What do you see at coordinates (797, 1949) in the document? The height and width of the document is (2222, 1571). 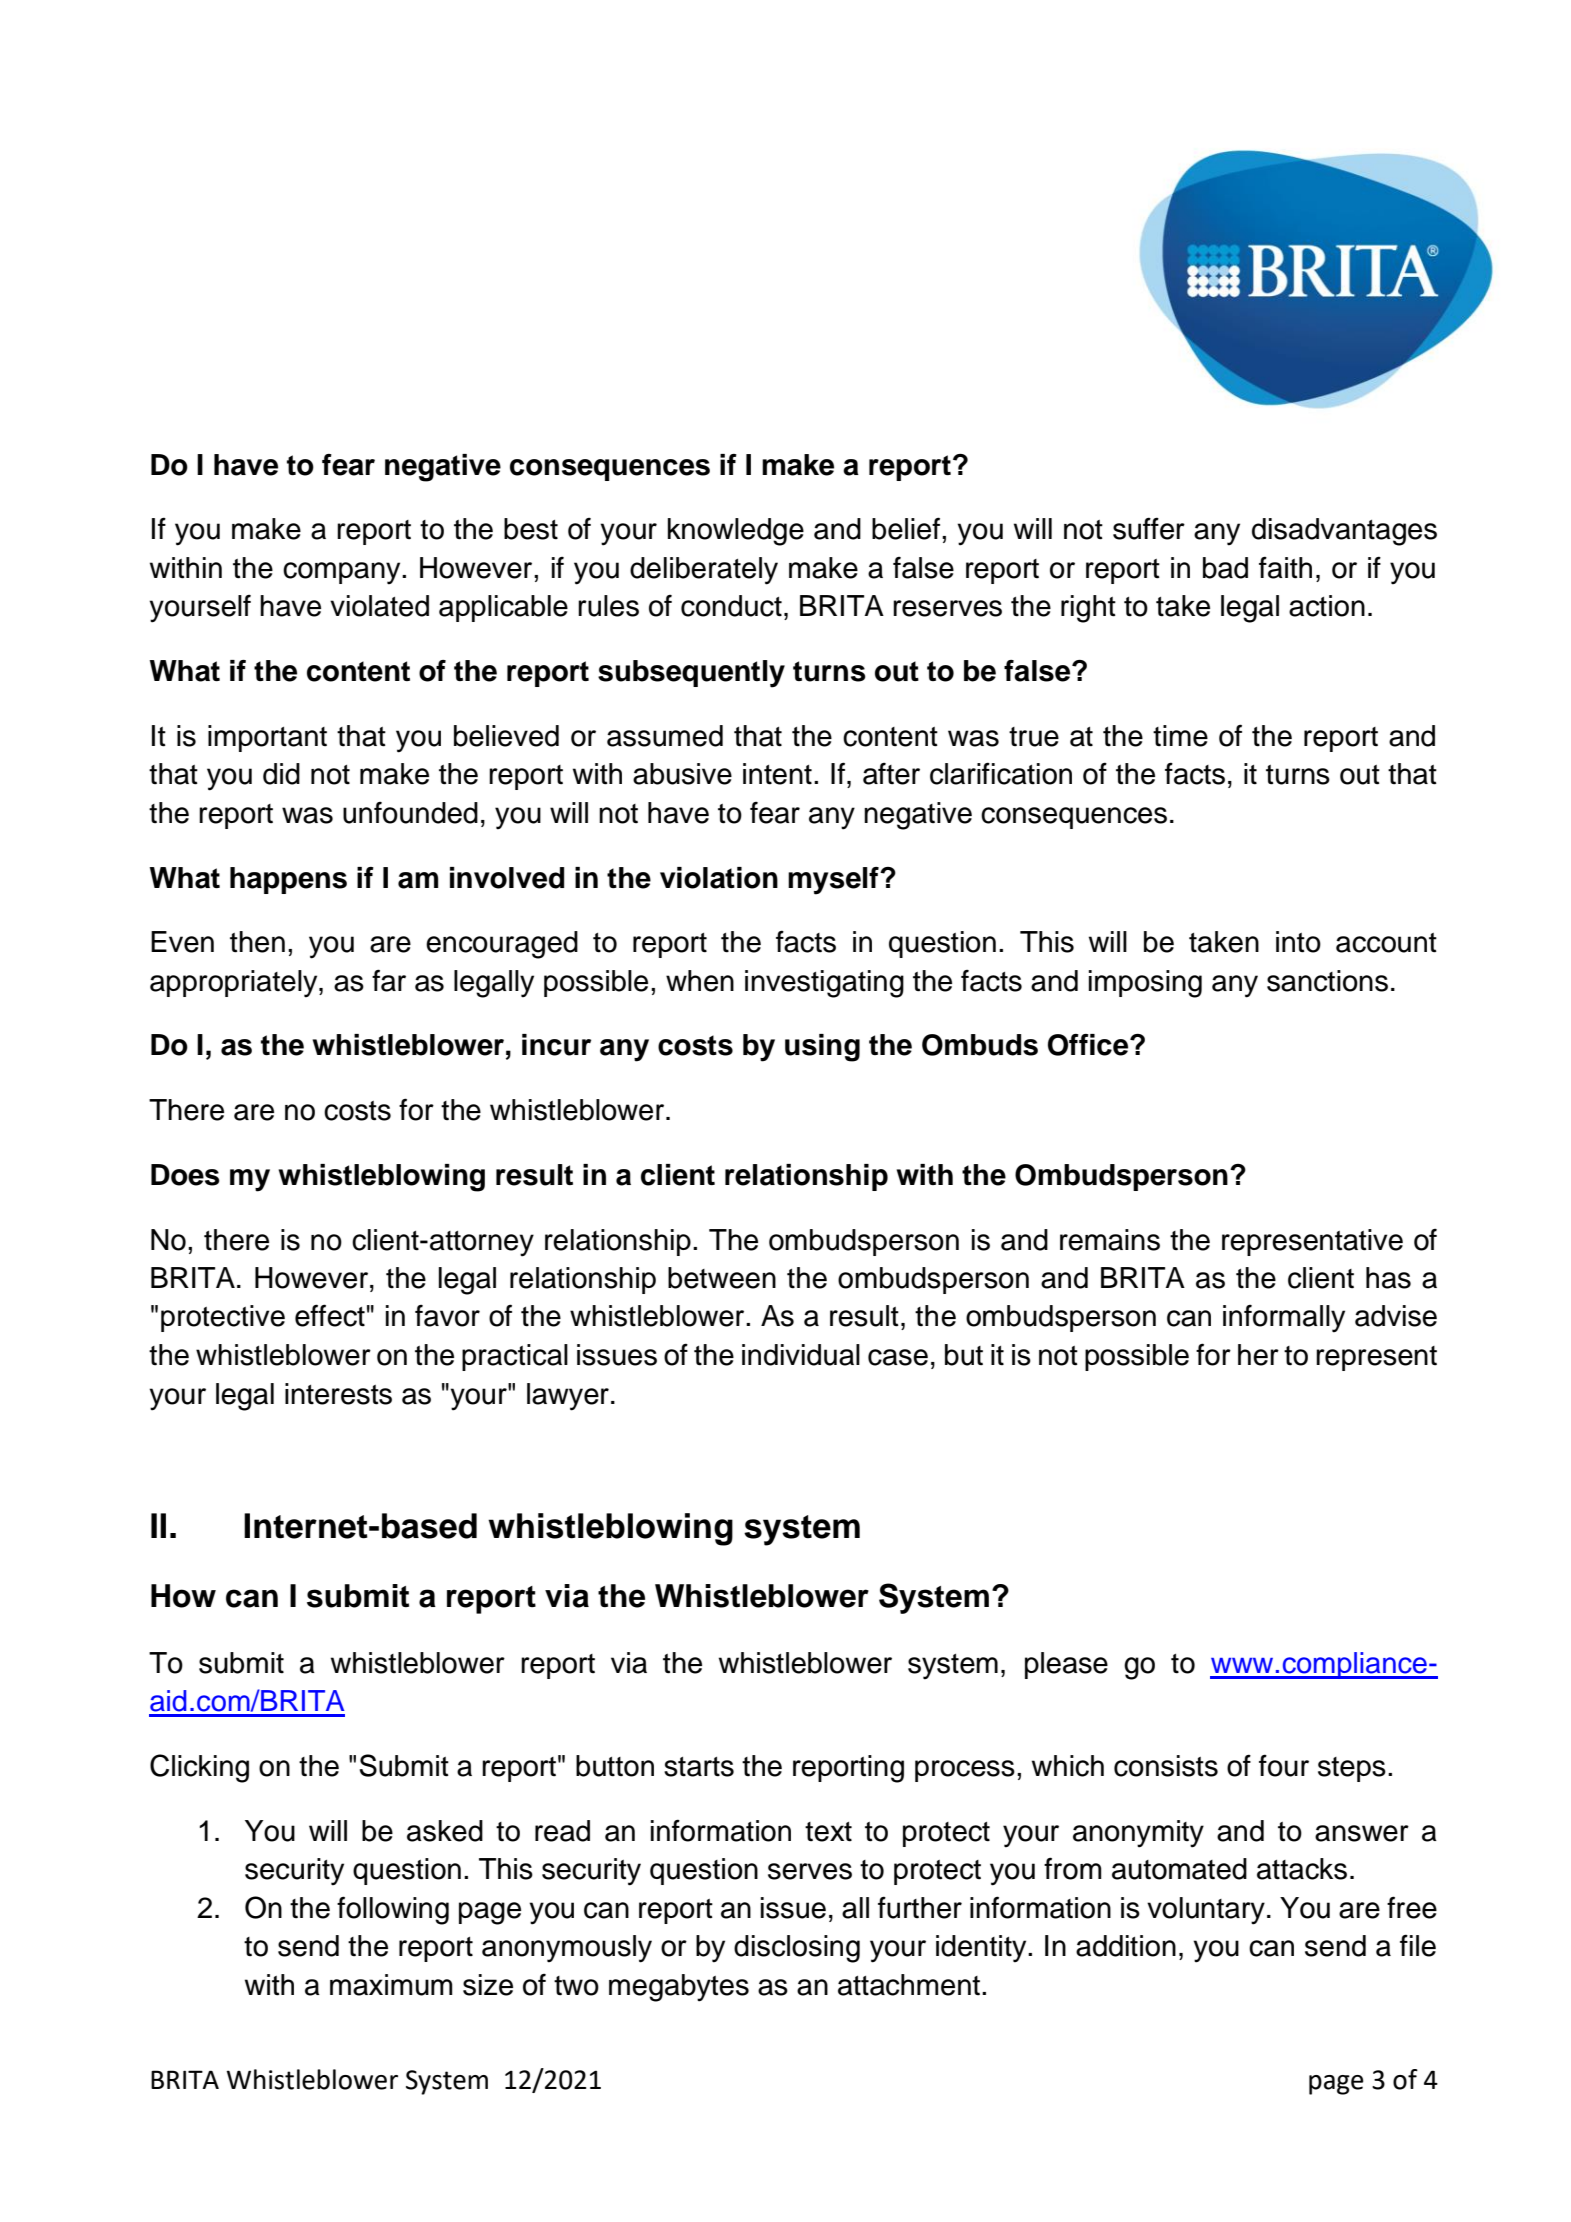 I see `disclosing` at bounding box center [797, 1949].
